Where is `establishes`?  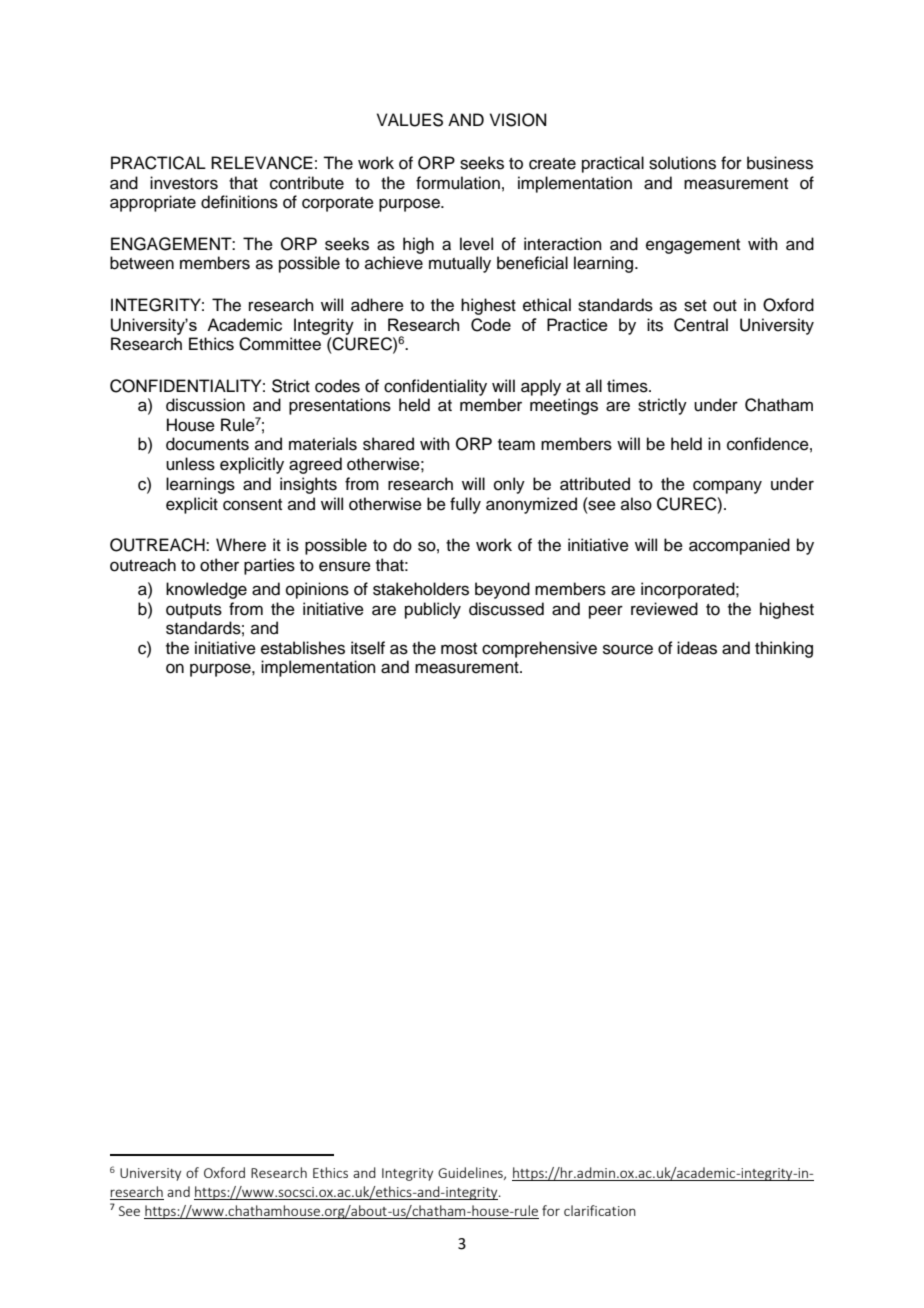
establishes is located at coordinates (303, 648).
